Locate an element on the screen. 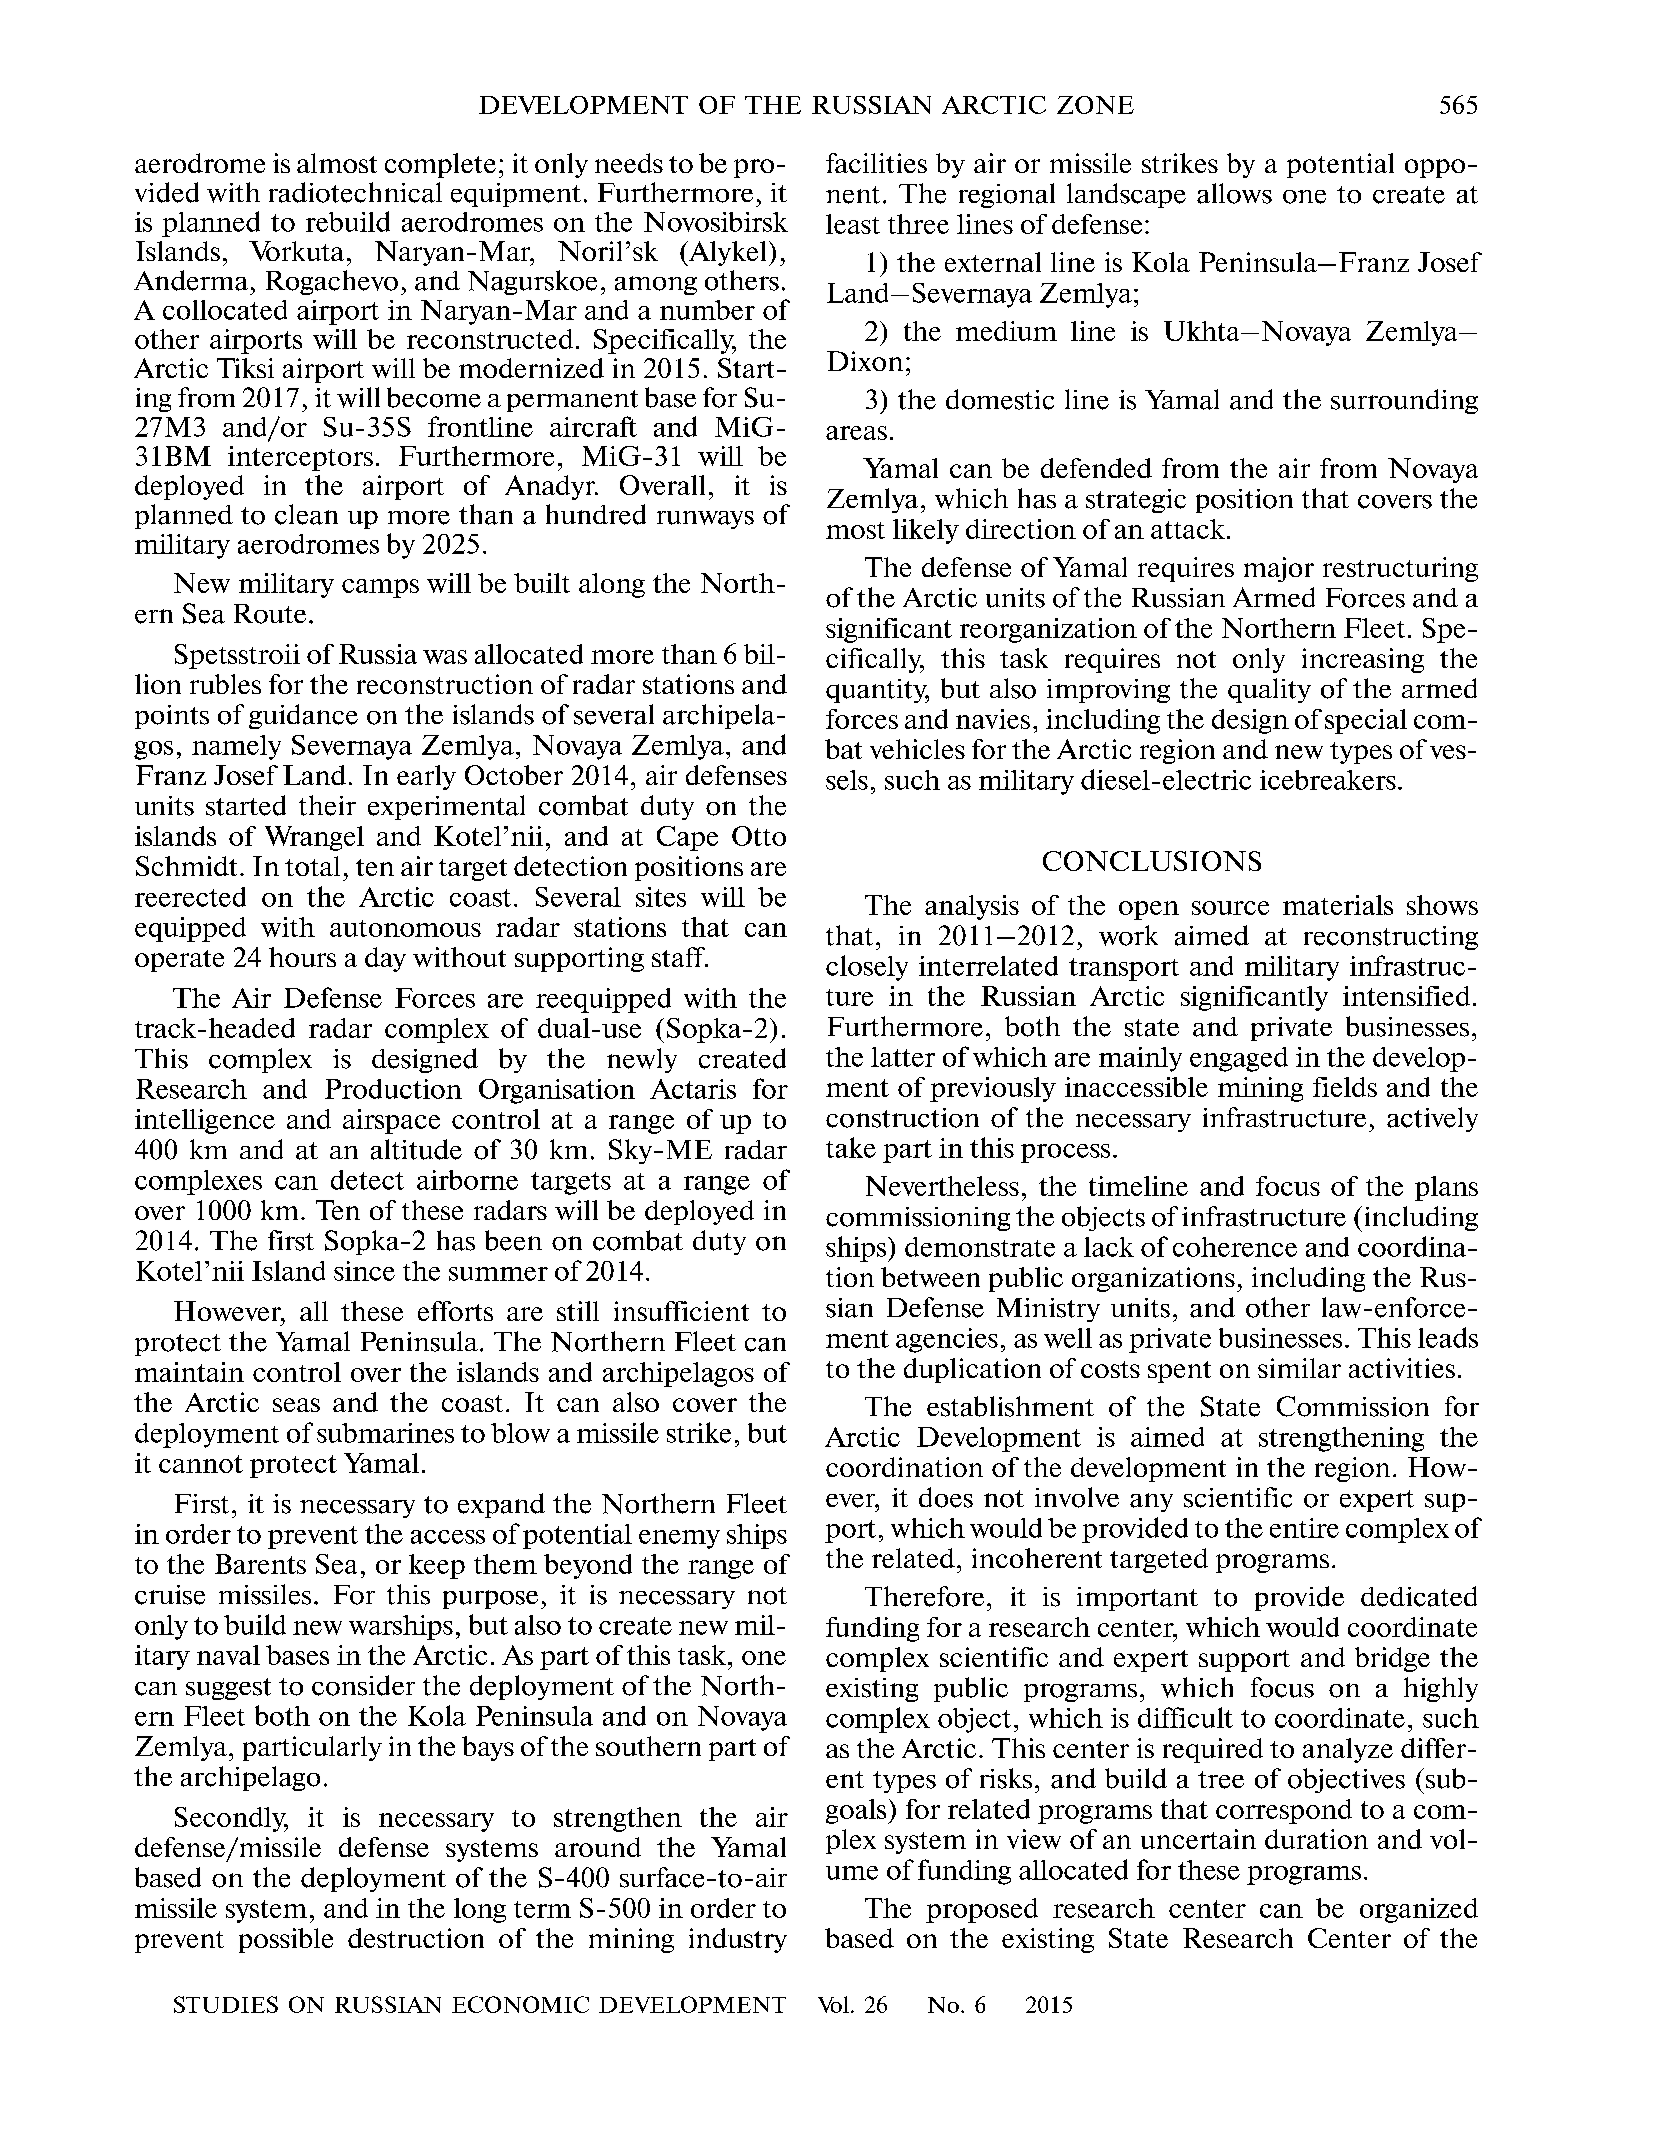  quantity is located at coordinates (877, 691).
